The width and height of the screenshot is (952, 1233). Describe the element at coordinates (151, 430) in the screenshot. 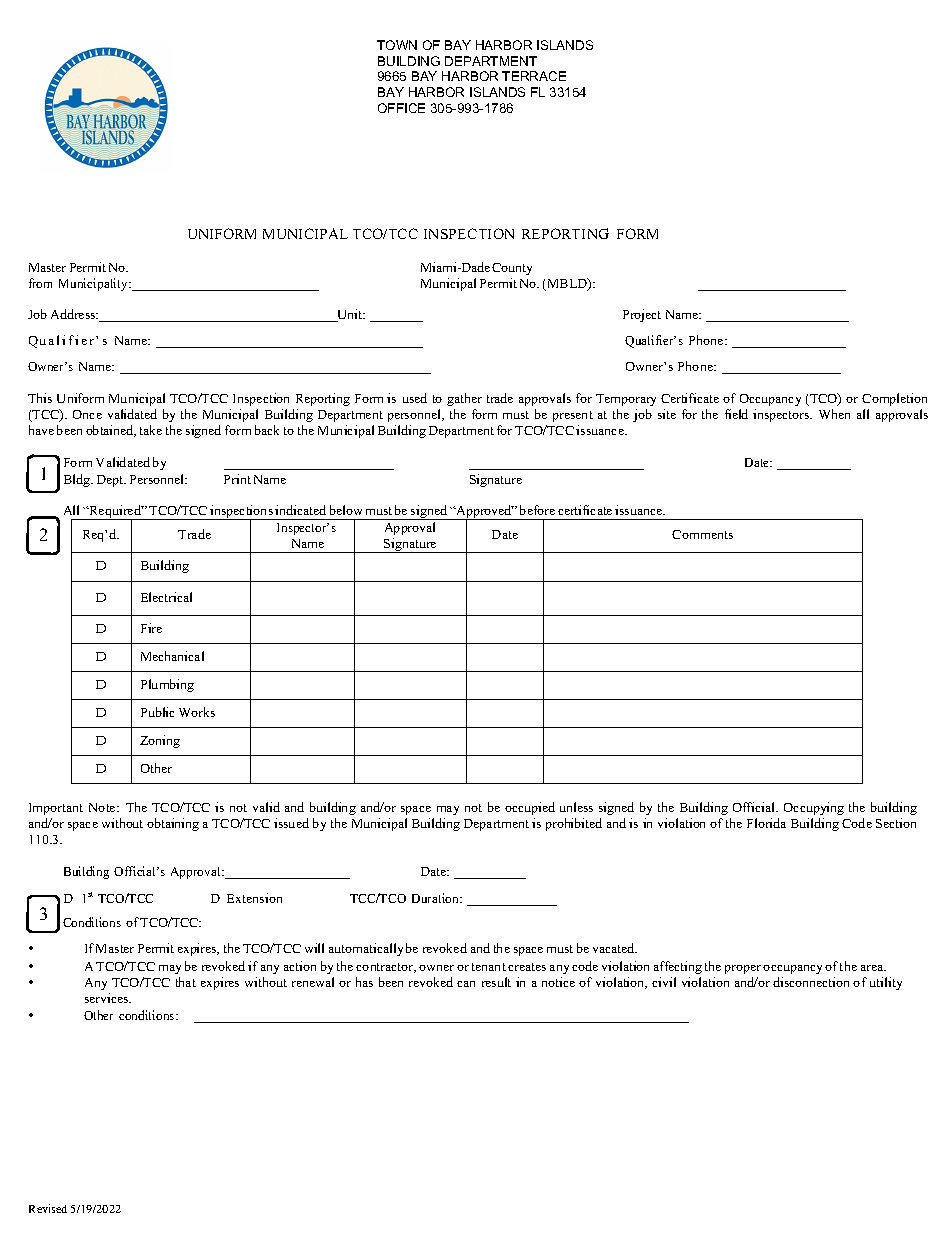

I see `take` at that location.
